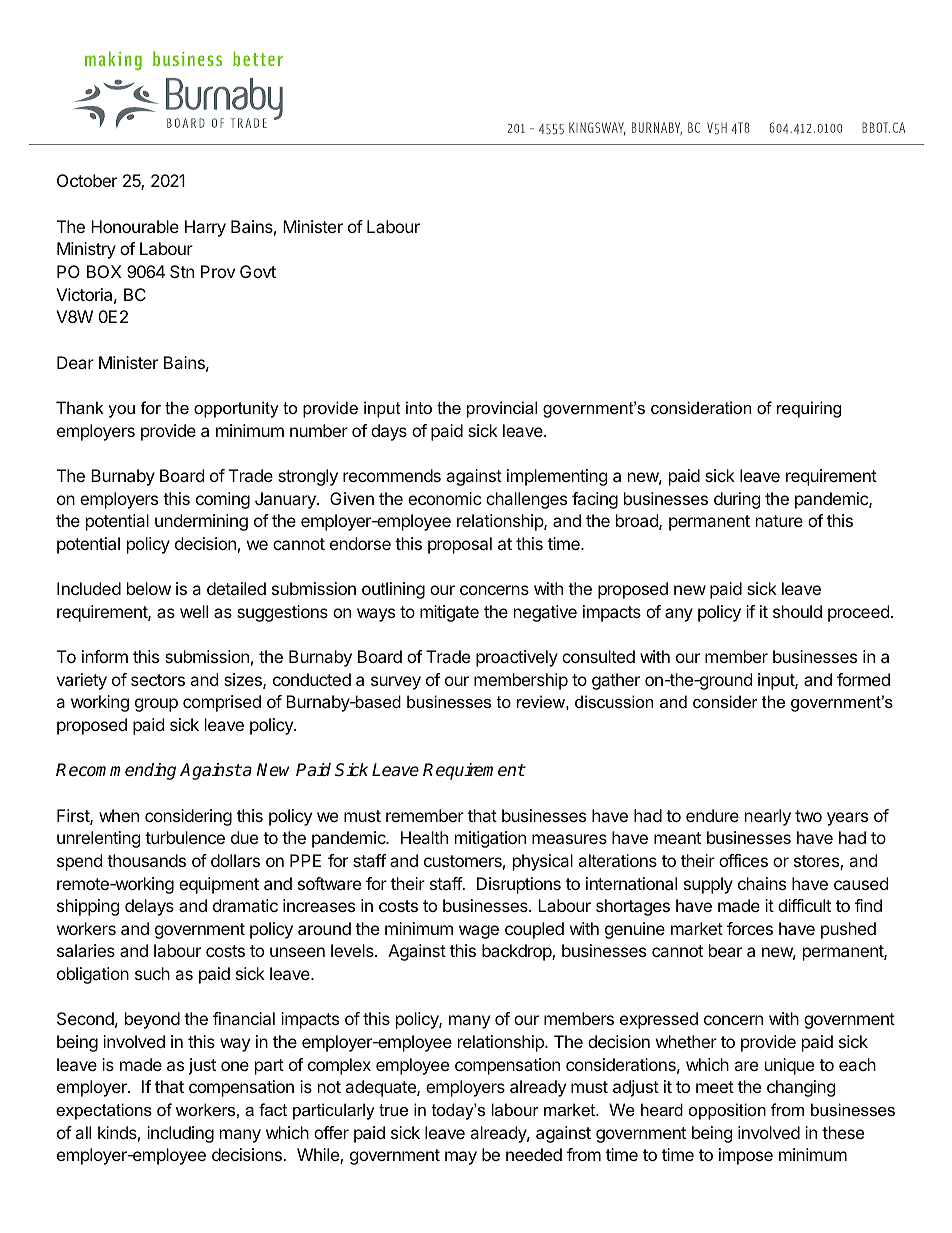  I want to click on undermining, so click(201, 522).
